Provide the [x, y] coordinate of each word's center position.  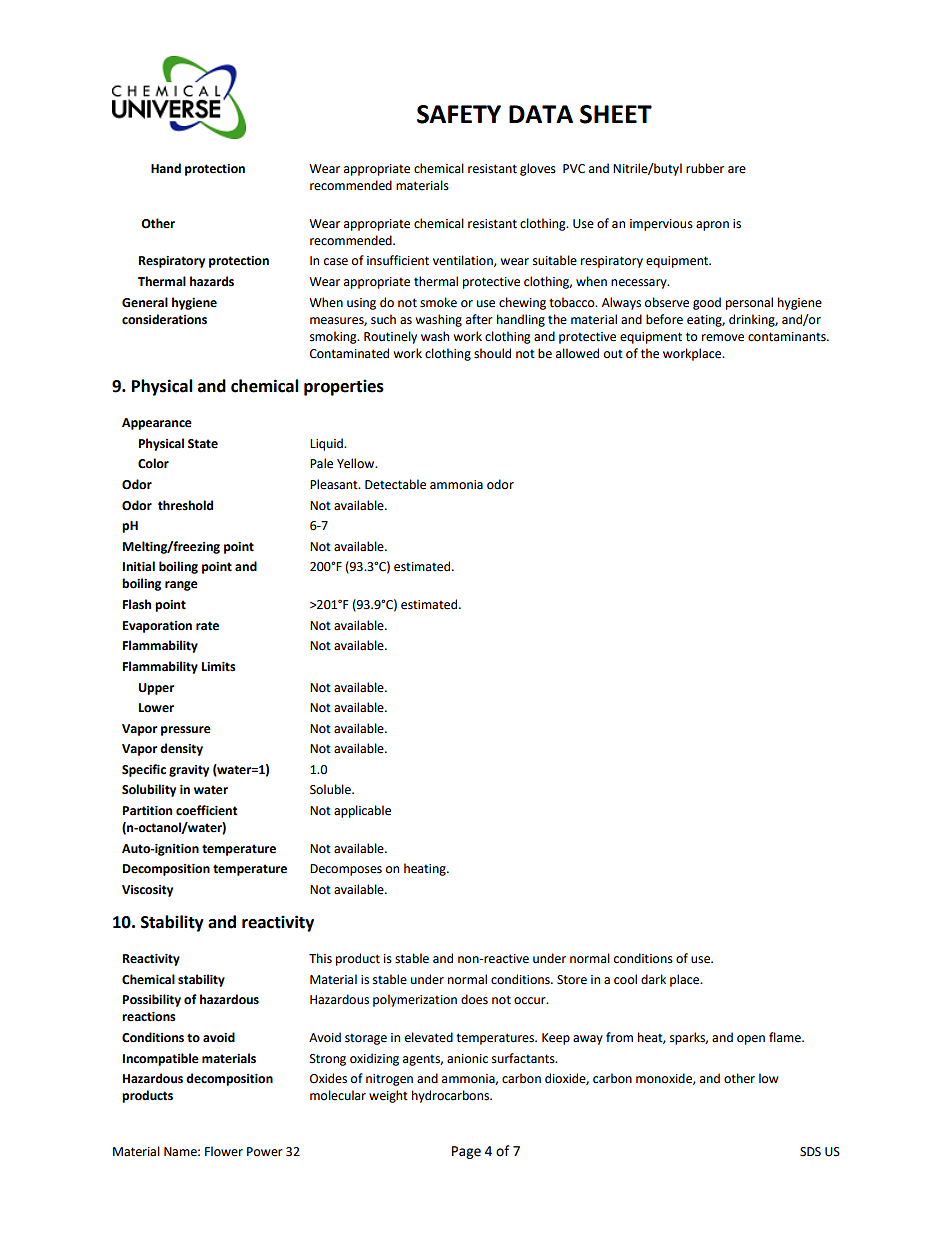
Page [466, 1152]
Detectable [395, 484]
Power [265, 1152]
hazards [212, 281]
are [737, 170]
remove [723, 338]
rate [207, 626]
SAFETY [459, 114]
